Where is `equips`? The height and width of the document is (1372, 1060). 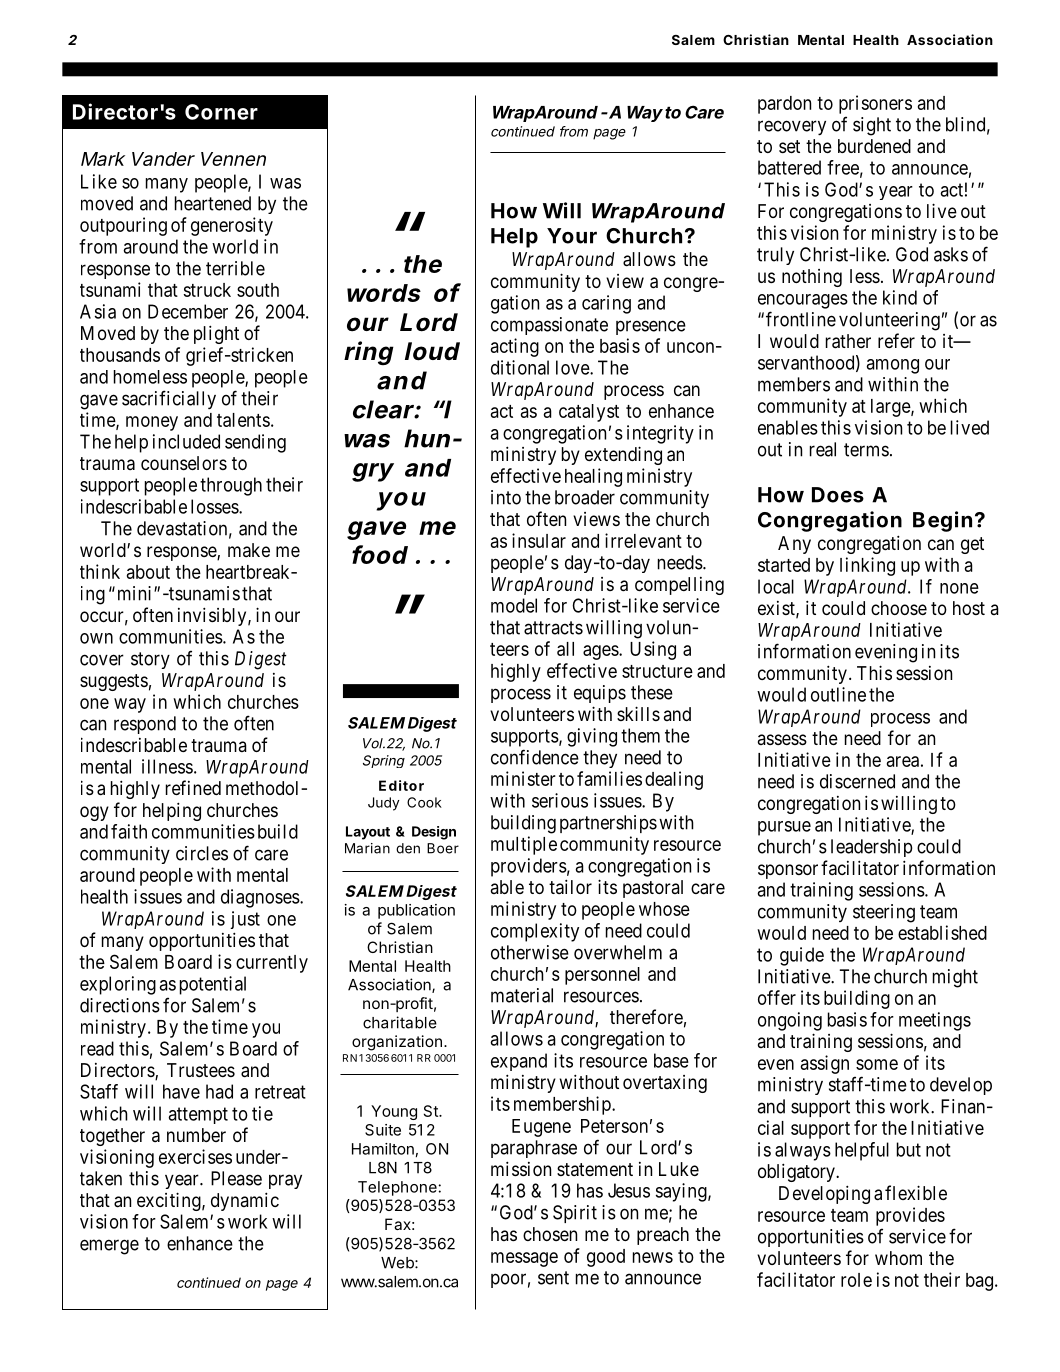 equips is located at coordinates (600, 694).
